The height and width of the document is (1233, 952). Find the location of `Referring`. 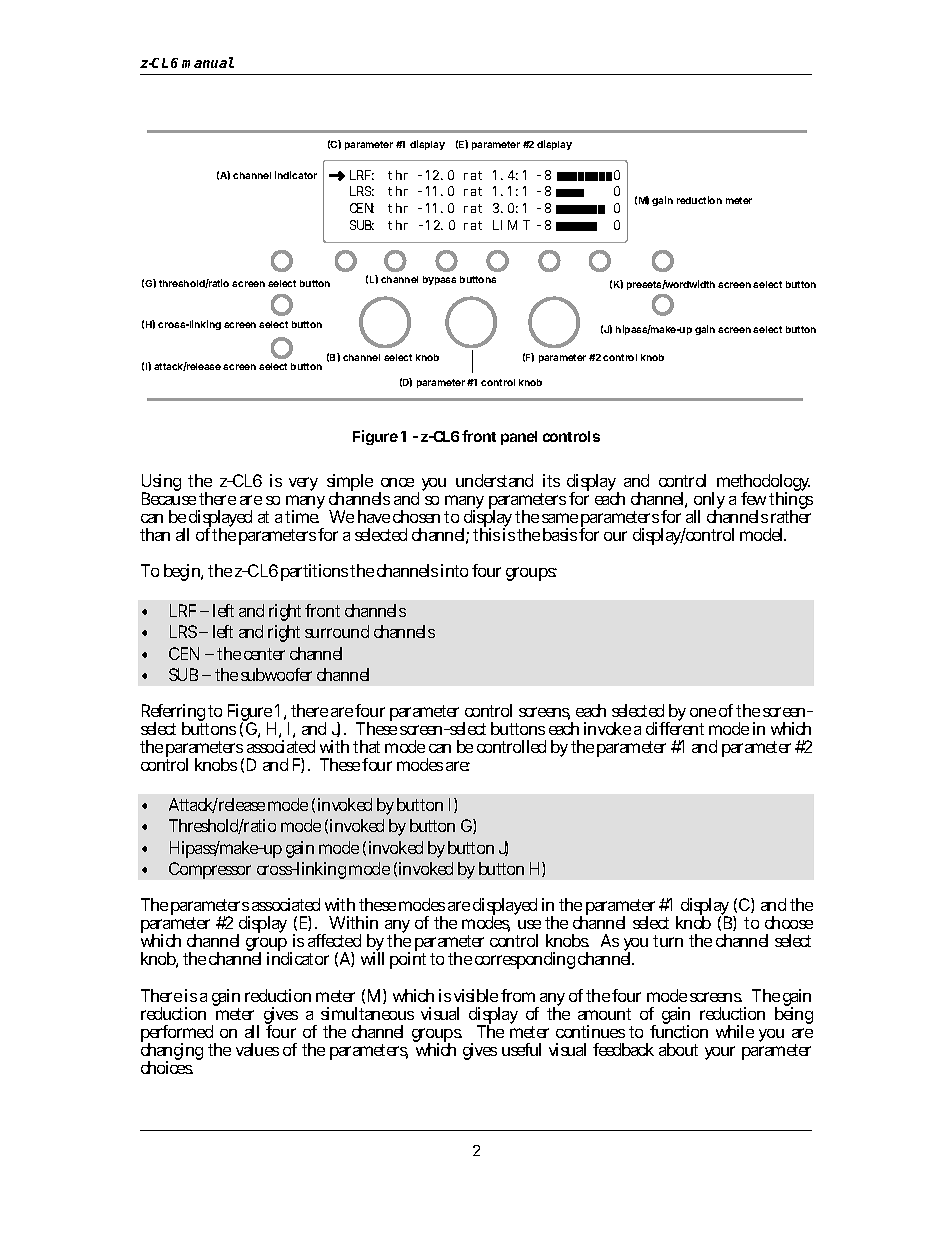

Referring is located at coordinates (174, 714).
